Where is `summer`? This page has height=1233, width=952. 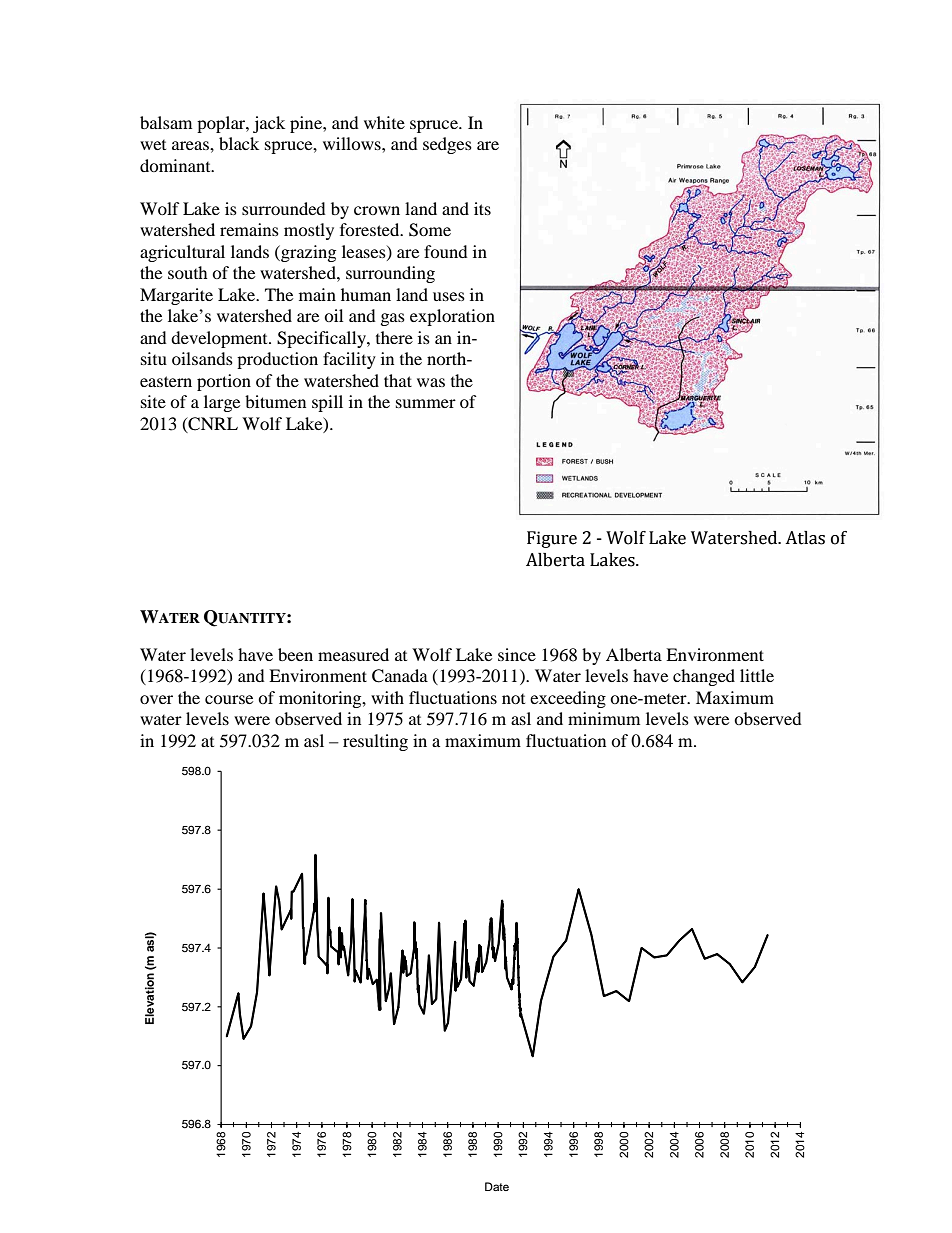 summer is located at coordinates (426, 403).
